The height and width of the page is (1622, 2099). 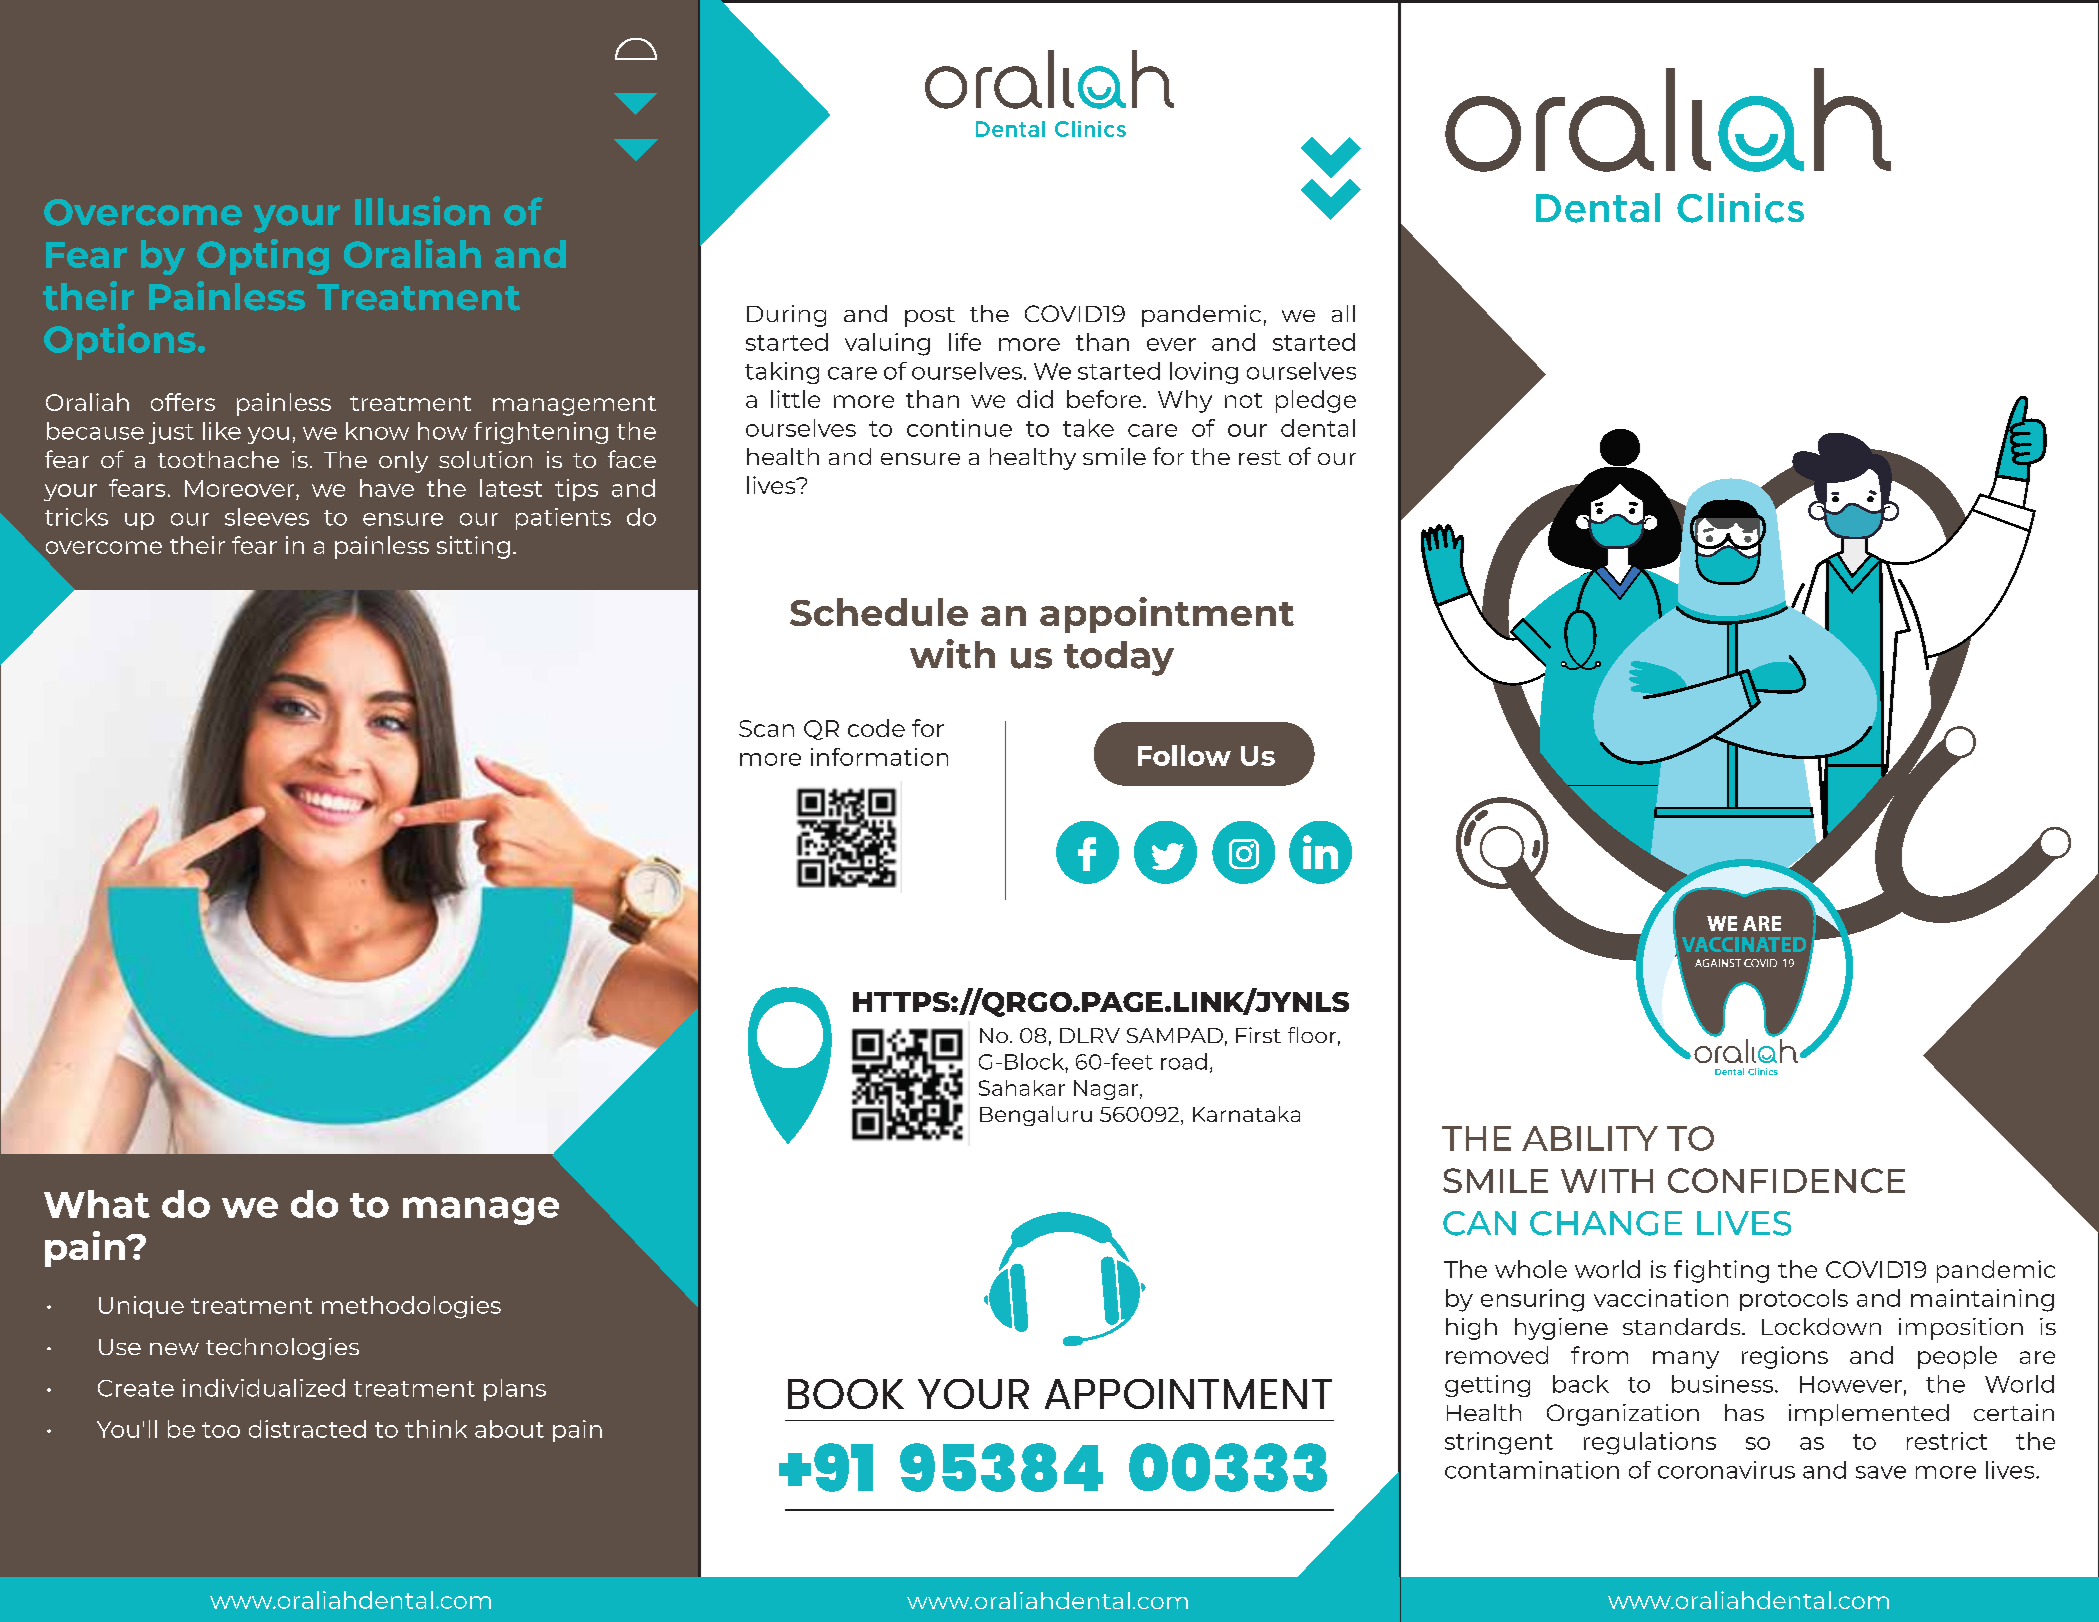 What do you see at coordinates (307, 1429) in the page?
I see `distracted` at bounding box center [307, 1429].
